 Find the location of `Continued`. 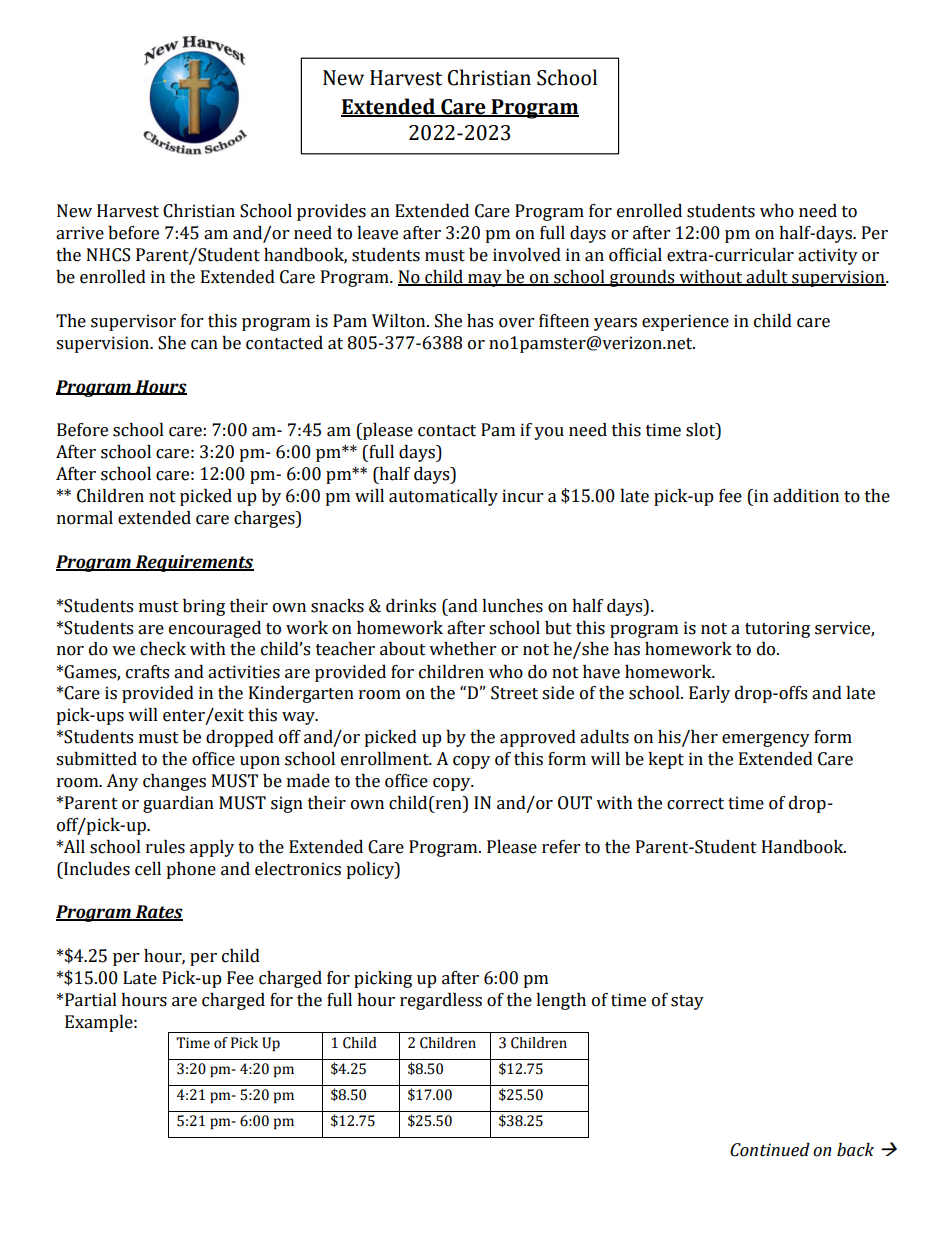

Continued is located at coordinates (770, 1150).
